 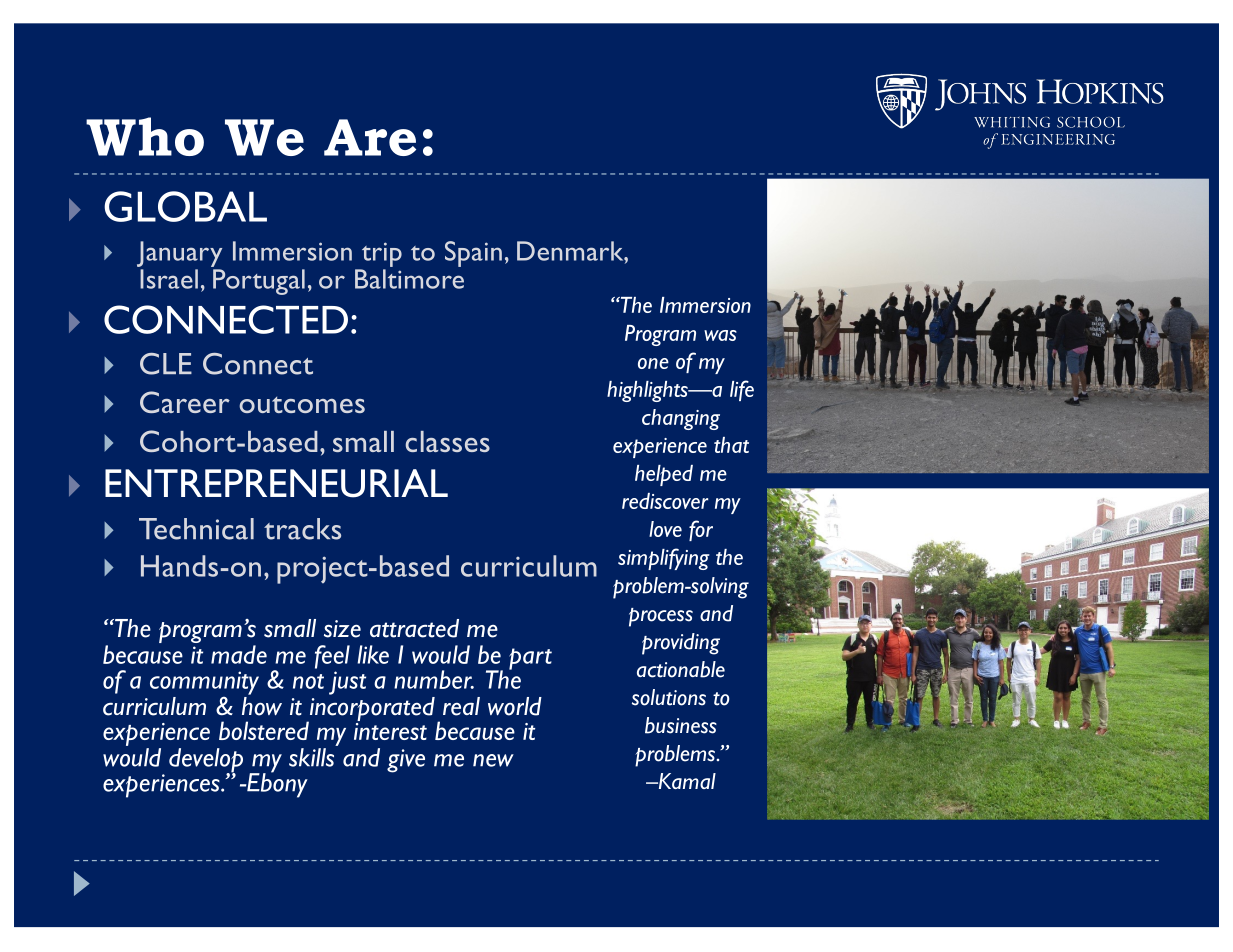 What do you see at coordinates (409, 279) in the document?
I see `Baltimore` at bounding box center [409, 279].
